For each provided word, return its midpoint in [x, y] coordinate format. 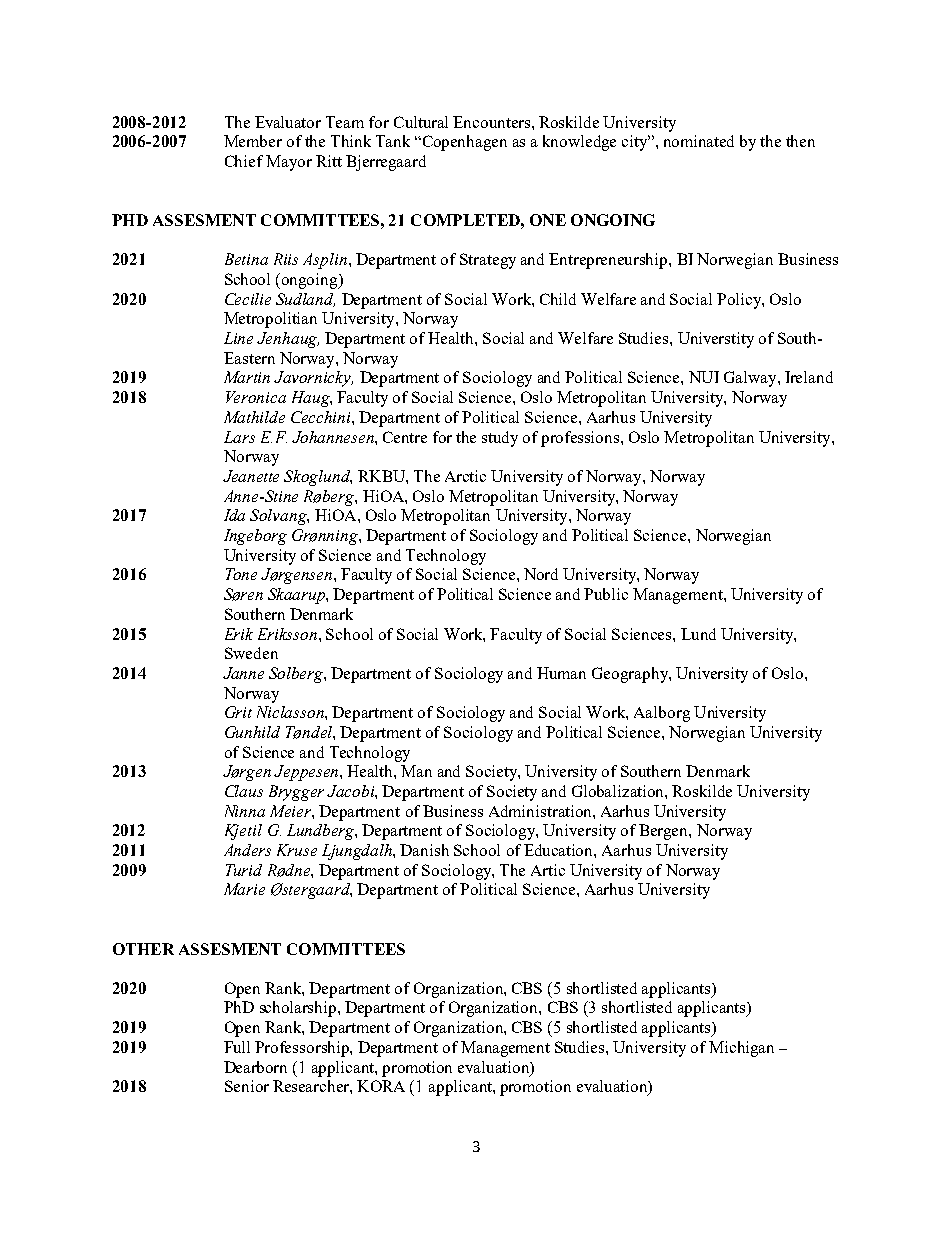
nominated [699, 141]
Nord [541, 574]
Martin [247, 377]
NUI [704, 377]
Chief [244, 161]
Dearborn [255, 1067]
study [500, 439]
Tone [241, 574]
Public [606, 594]
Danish [424, 850]
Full [237, 1047]
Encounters [493, 122]
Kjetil [243, 832]
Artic [548, 870]
